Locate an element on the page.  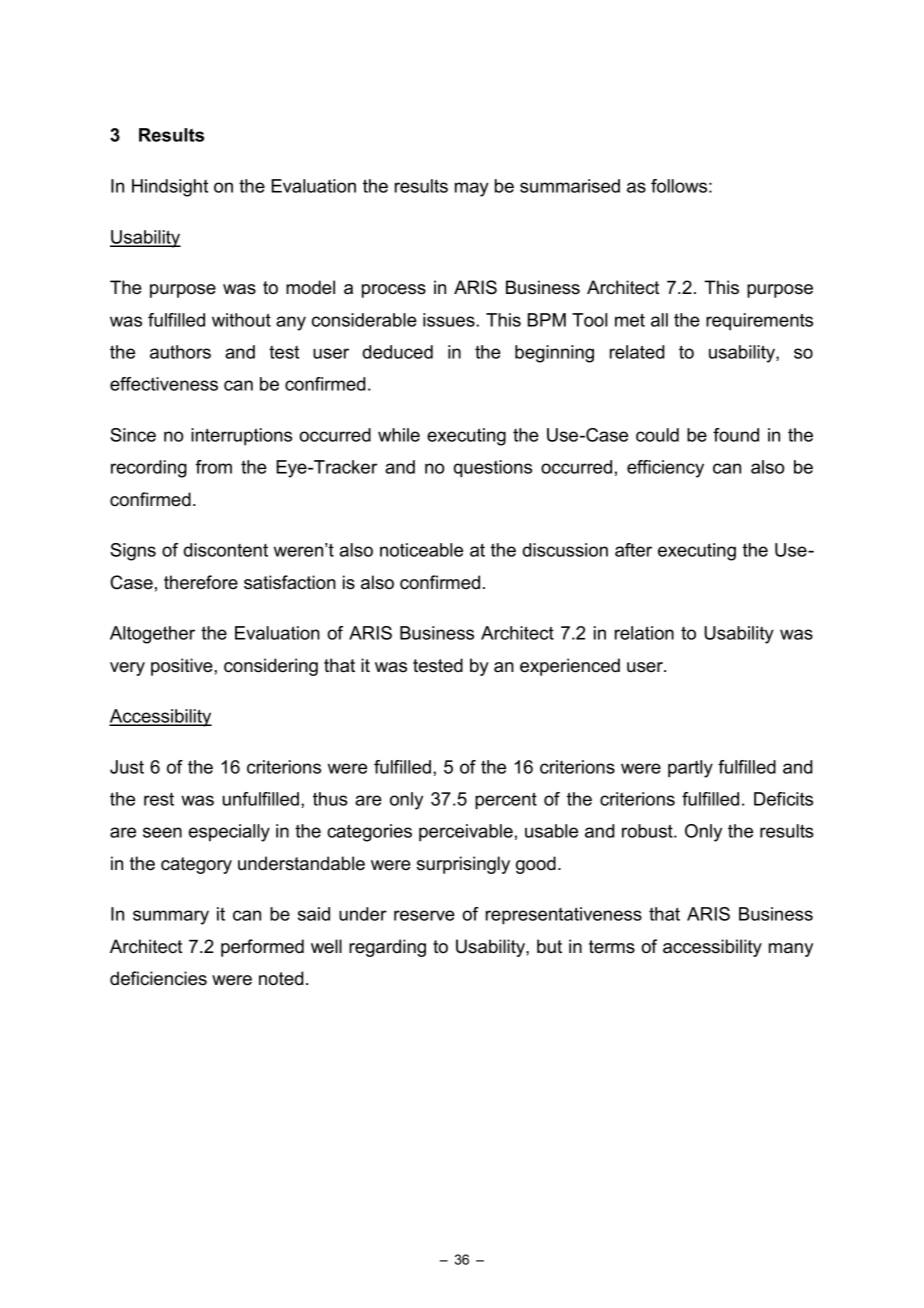
Hindsight is located at coordinates (170, 188).
